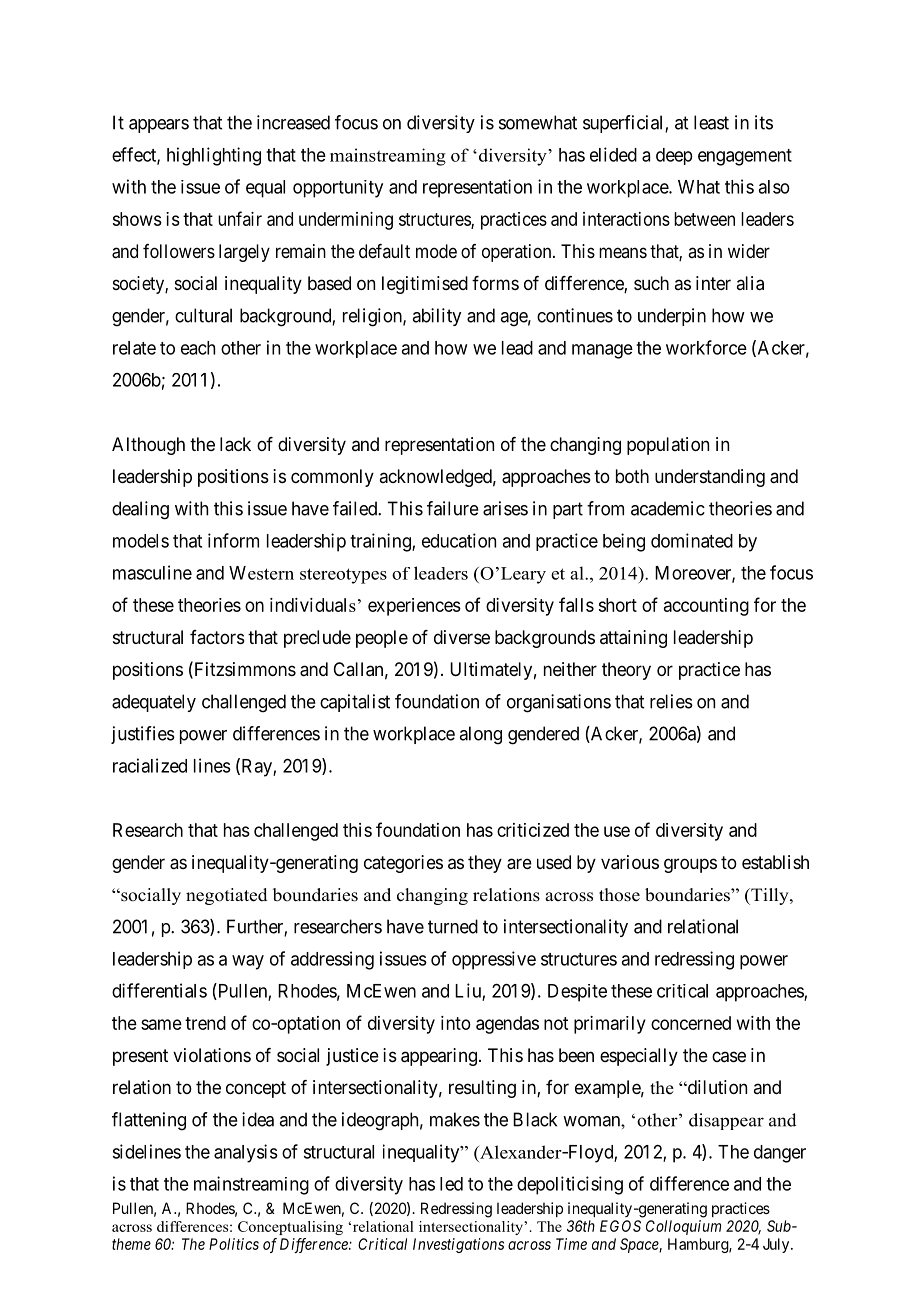 This screenshot has width=924, height=1308. What do you see at coordinates (217, 637) in the screenshot?
I see `factors` at bounding box center [217, 637].
